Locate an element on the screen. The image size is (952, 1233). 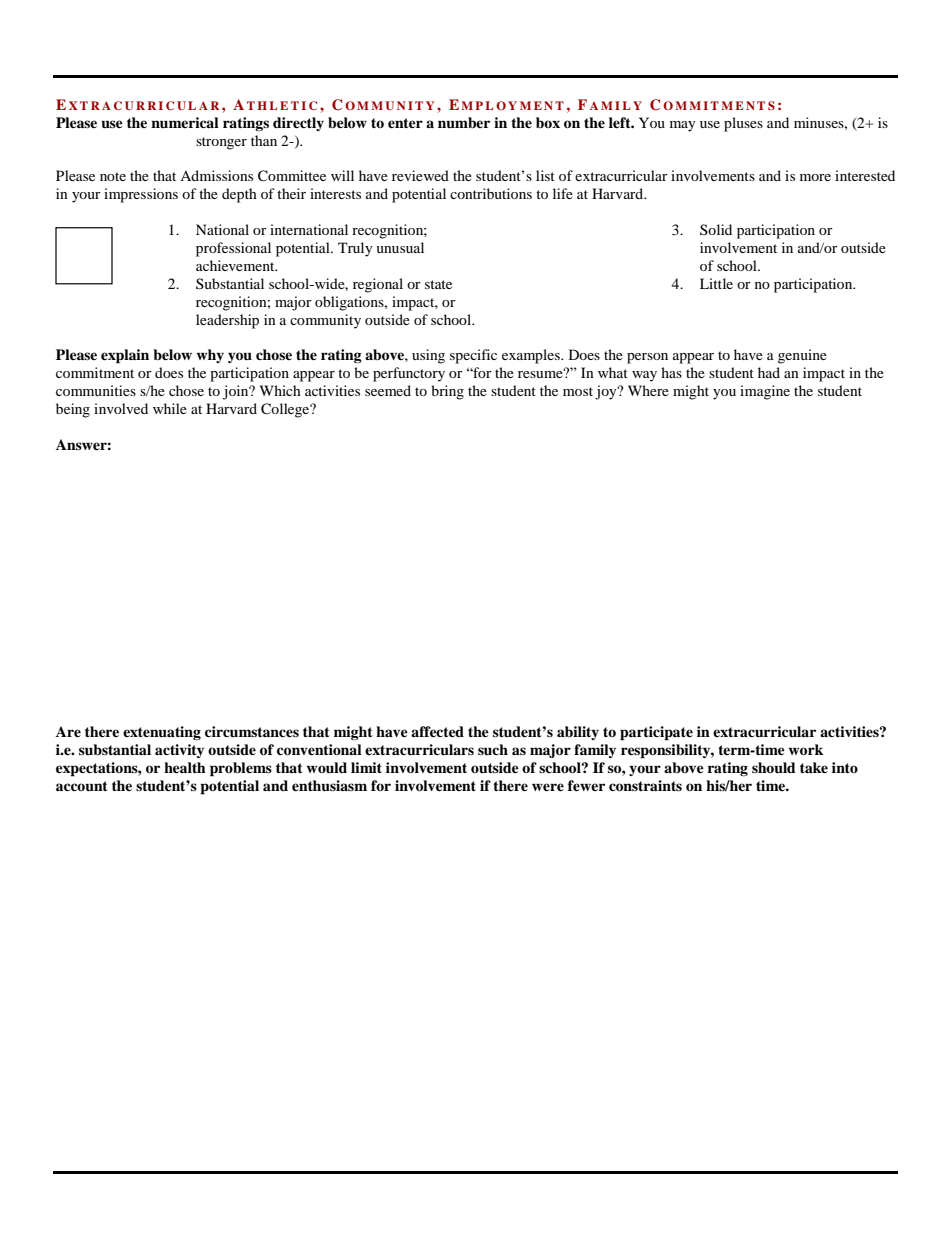
imagine is located at coordinates (765, 392).
